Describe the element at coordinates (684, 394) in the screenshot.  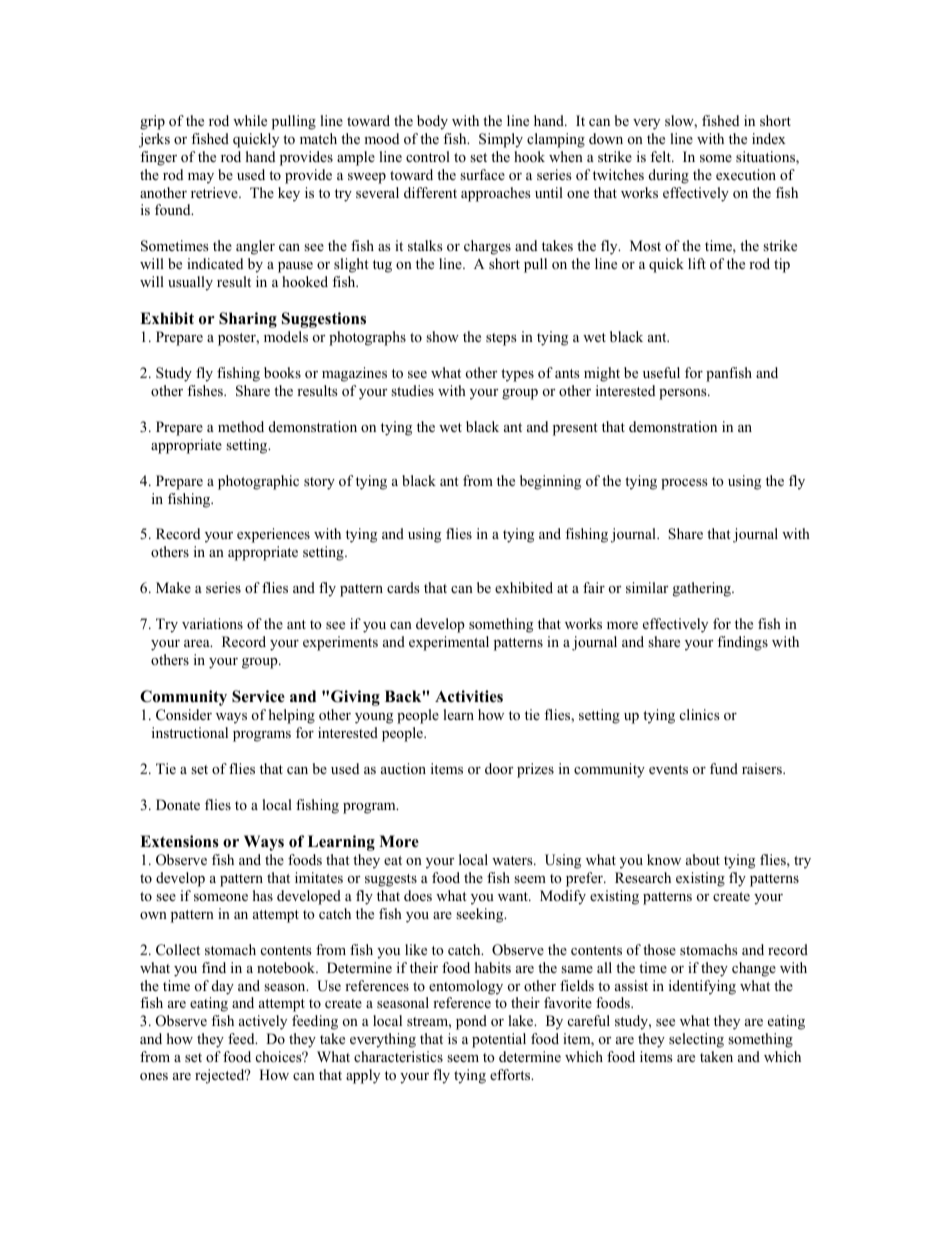
I see `persons` at that location.
